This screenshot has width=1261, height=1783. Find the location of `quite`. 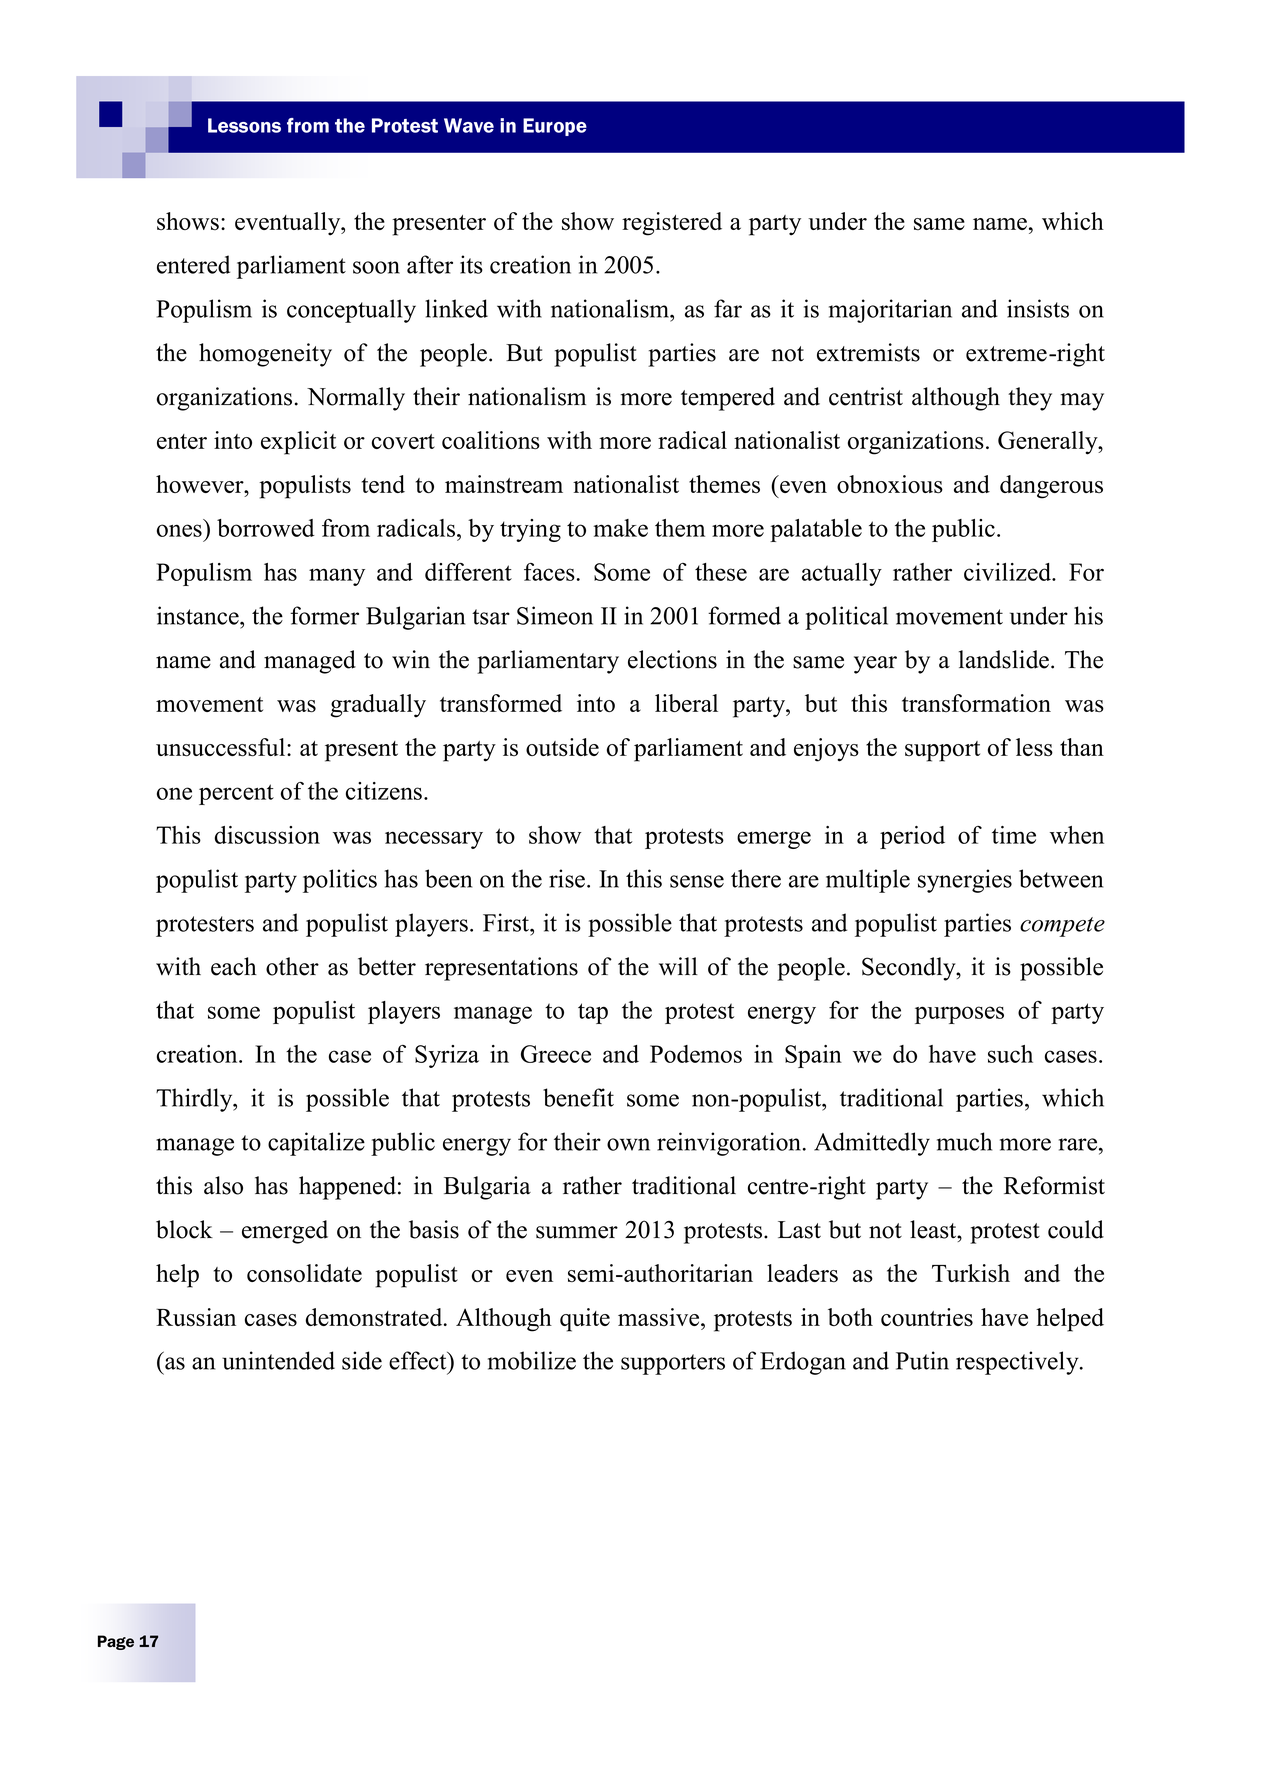

quite is located at coordinates (585, 1320).
